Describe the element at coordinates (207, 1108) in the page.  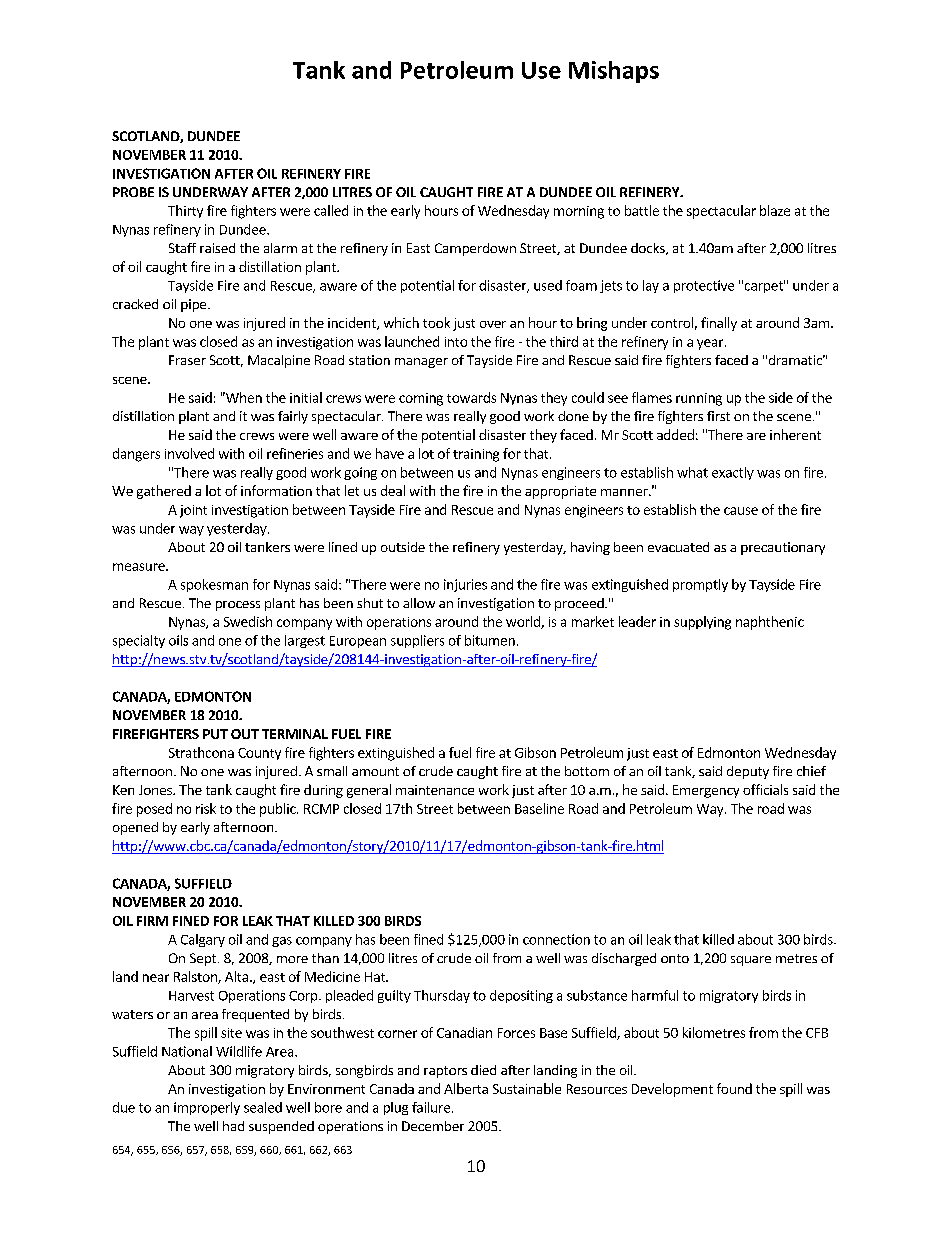
I see `improperly` at that location.
